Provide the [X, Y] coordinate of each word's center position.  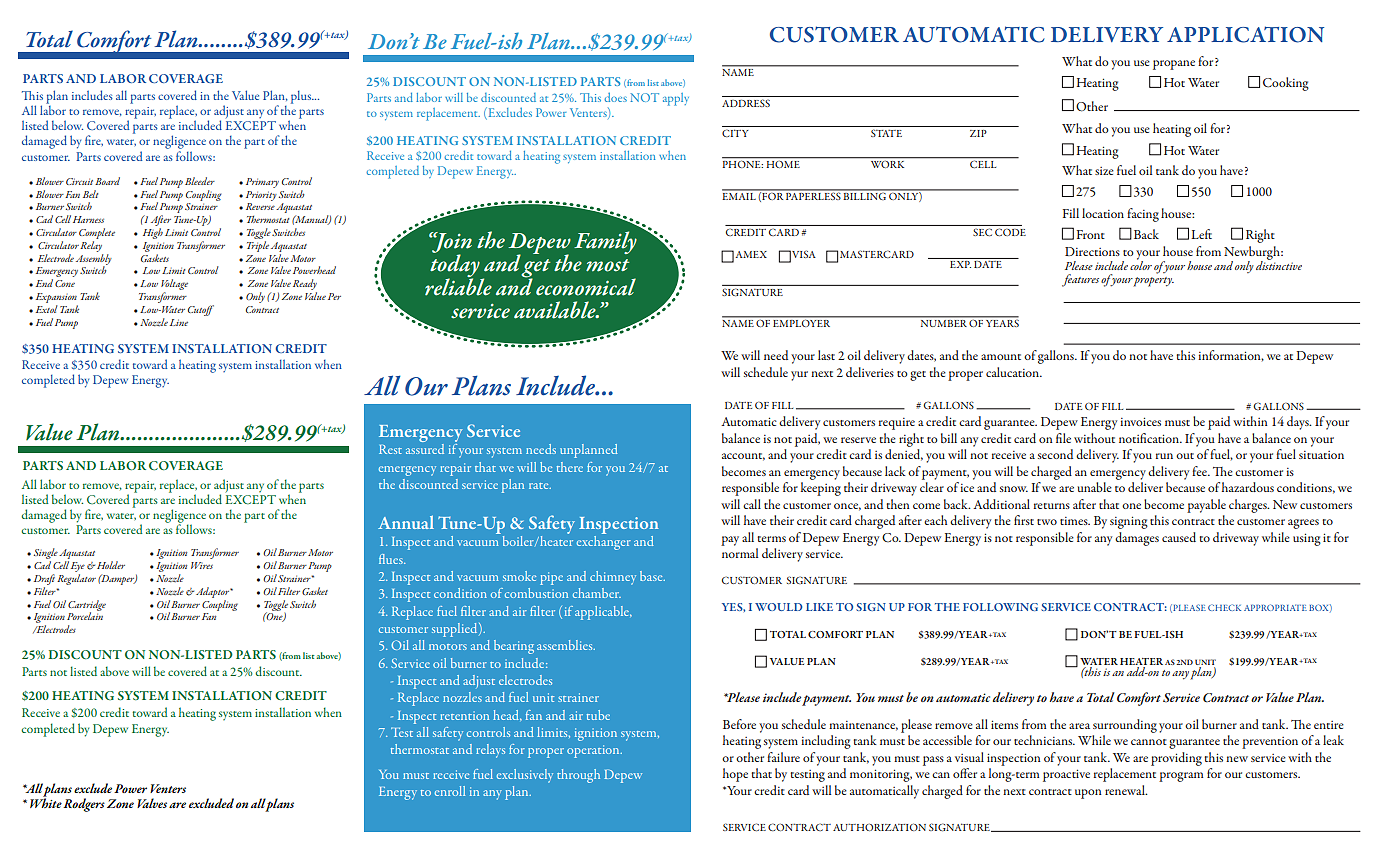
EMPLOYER [801, 323]
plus [302, 97]
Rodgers [84, 805]
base [652, 576]
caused [1179, 537]
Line [179, 322]
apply [676, 99]
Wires [202, 565]
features [1080, 280]
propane [1174, 65]
